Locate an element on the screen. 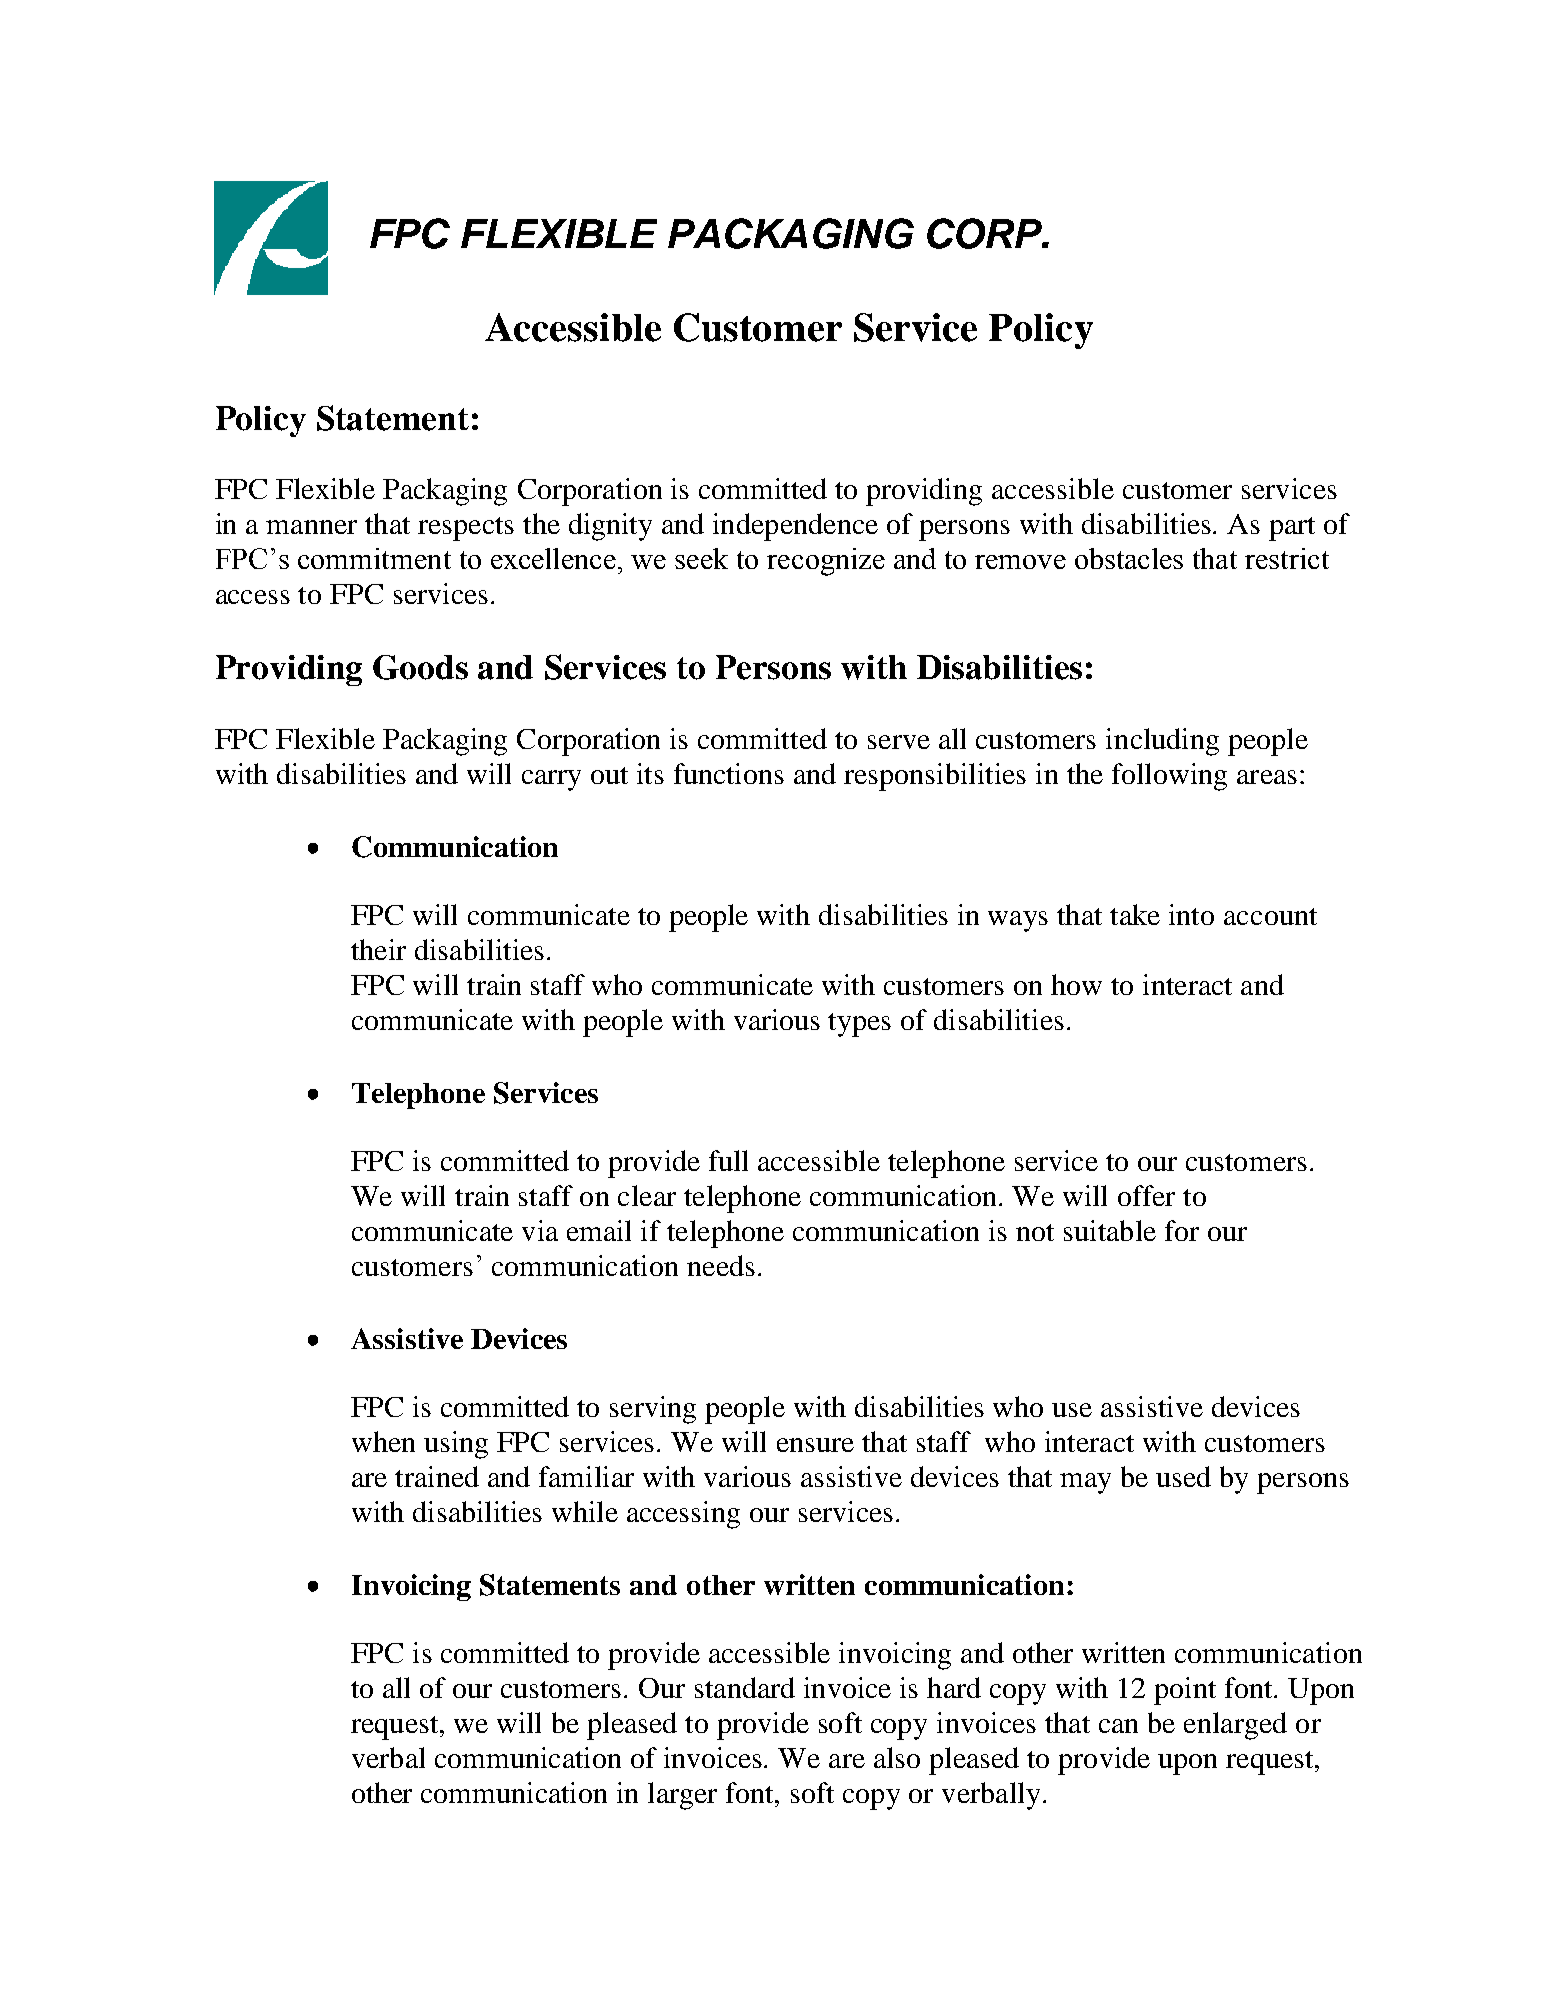 The width and height of the screenshot is (1544, 1999). via is located at coordinates (540, 1230).
